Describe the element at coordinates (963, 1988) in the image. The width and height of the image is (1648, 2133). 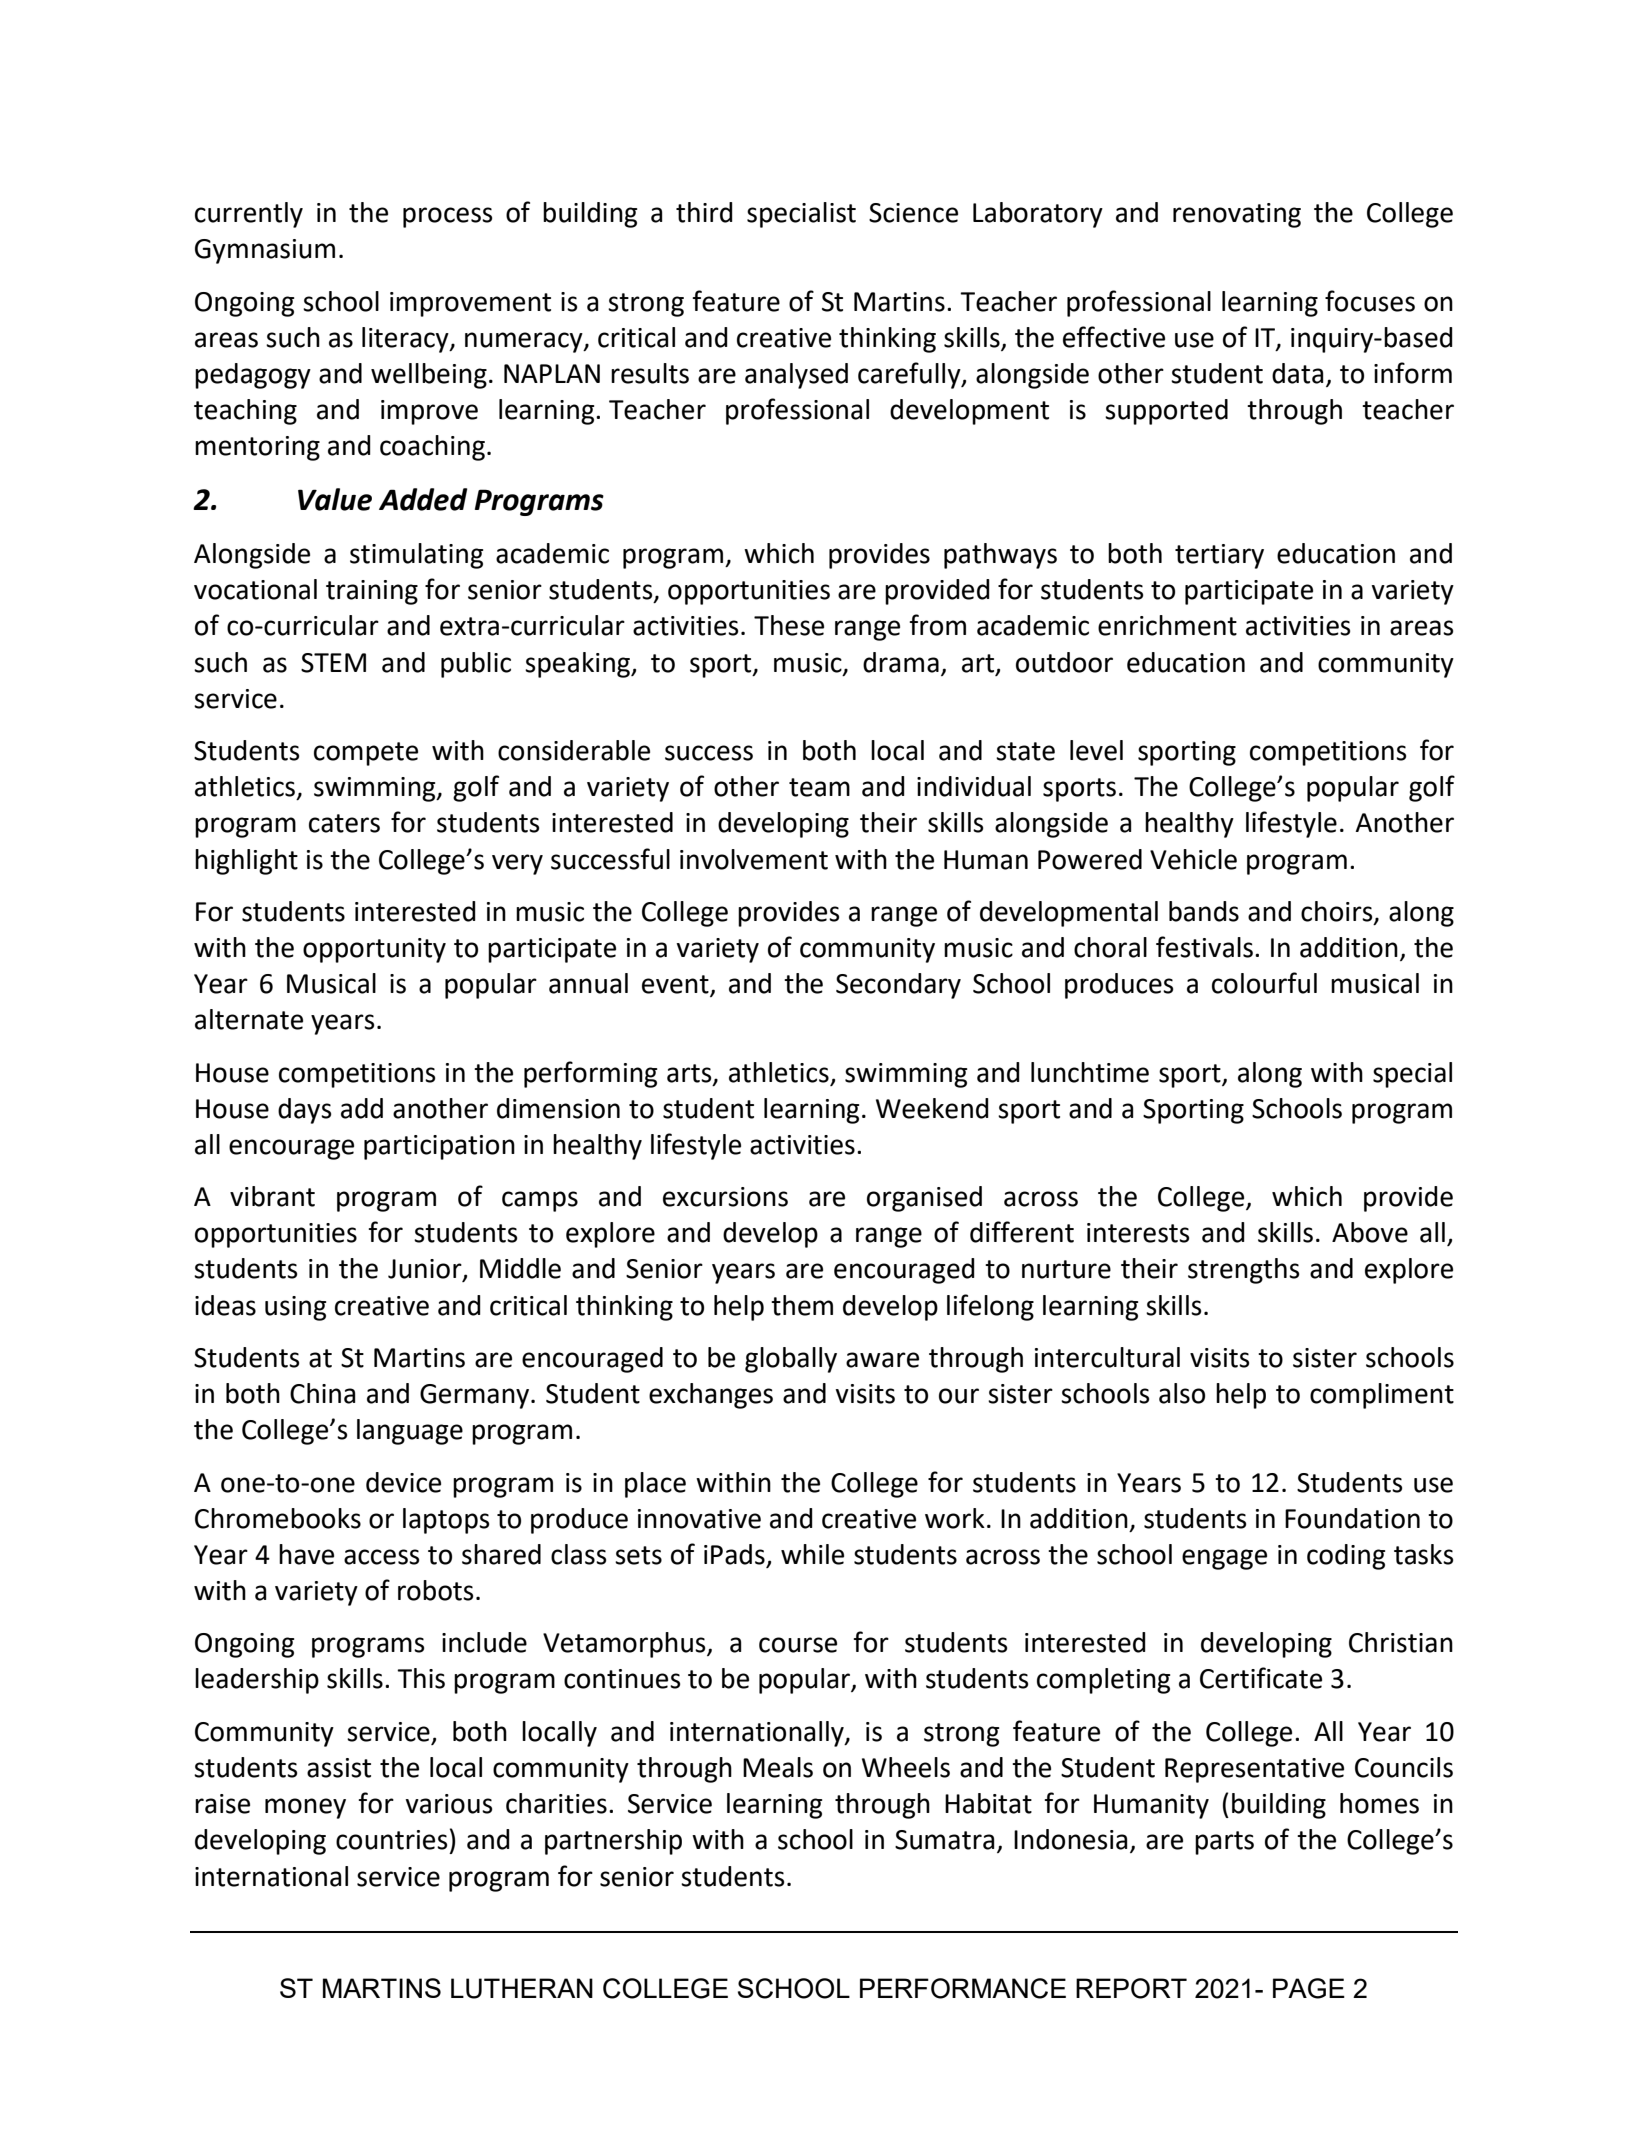
I see `PERFORMANCE` at that location.
